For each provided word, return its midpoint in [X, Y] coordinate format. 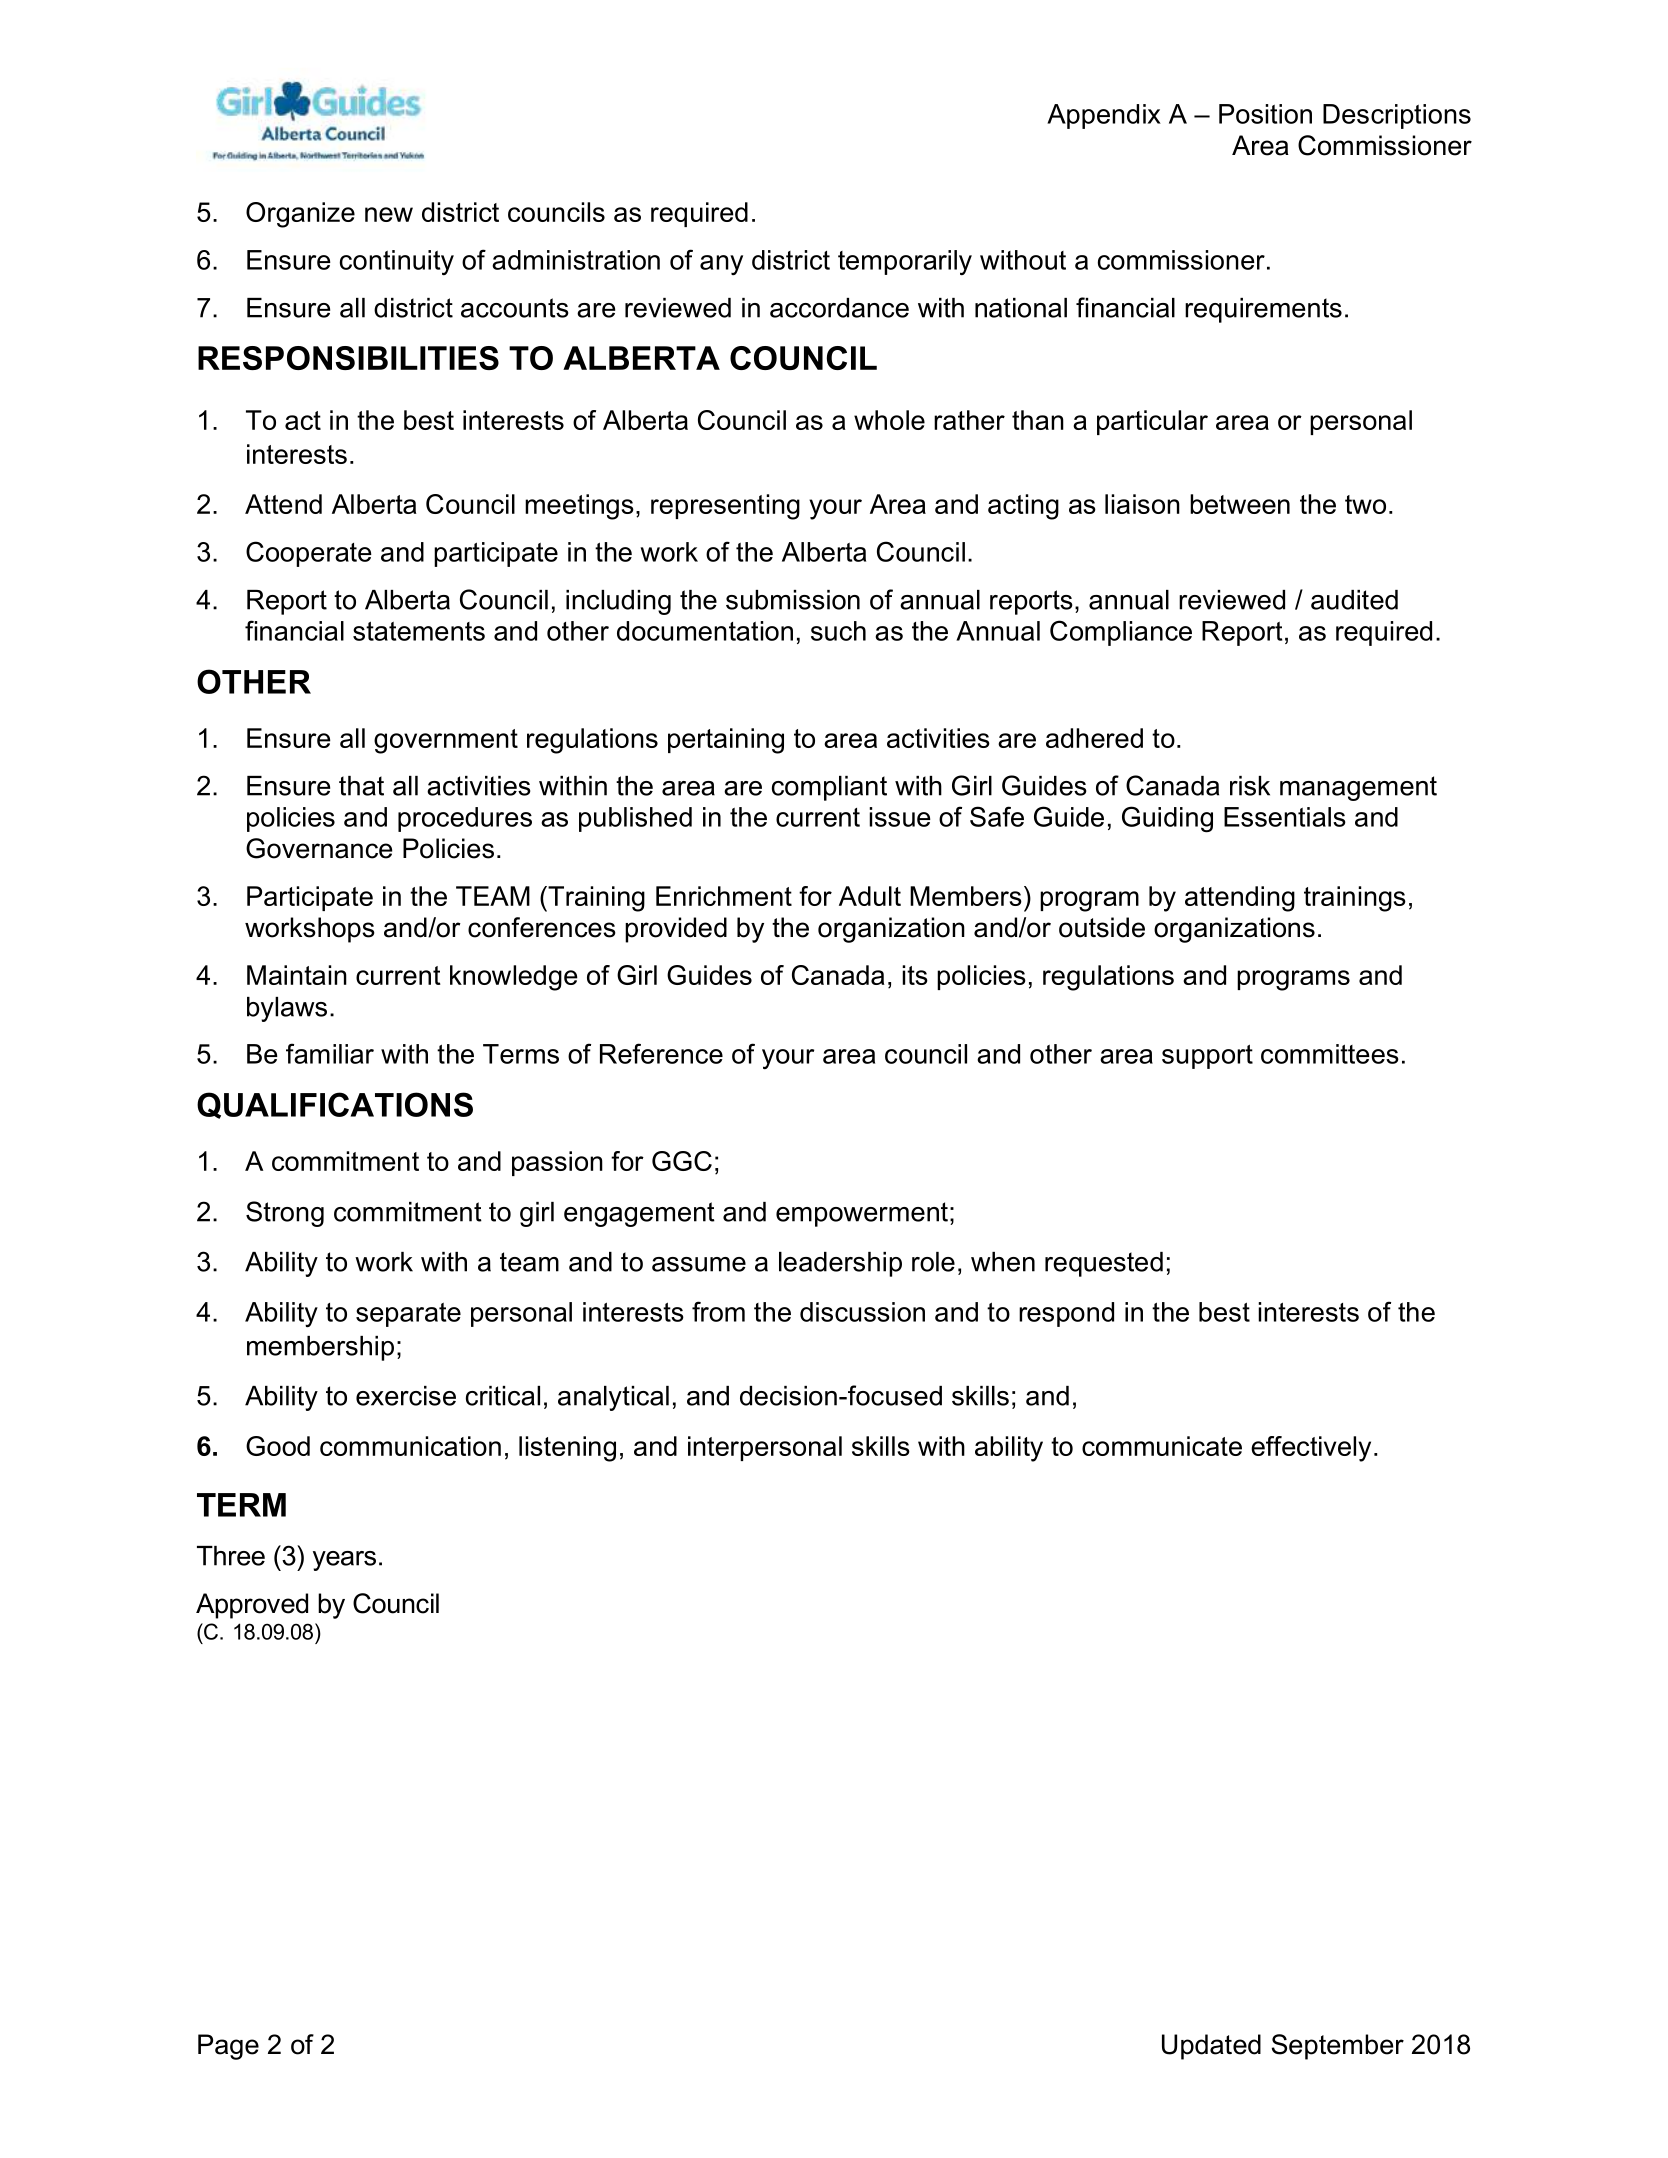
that [361, 786]
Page [228, 2047]
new [389, 214]
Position [1265, 114]
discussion [862, 1312]
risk [1250, 786]
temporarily [905, 262]
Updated [1211, 2047]
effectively [1311, 1449]
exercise [406, 1396]
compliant [829, 788]
